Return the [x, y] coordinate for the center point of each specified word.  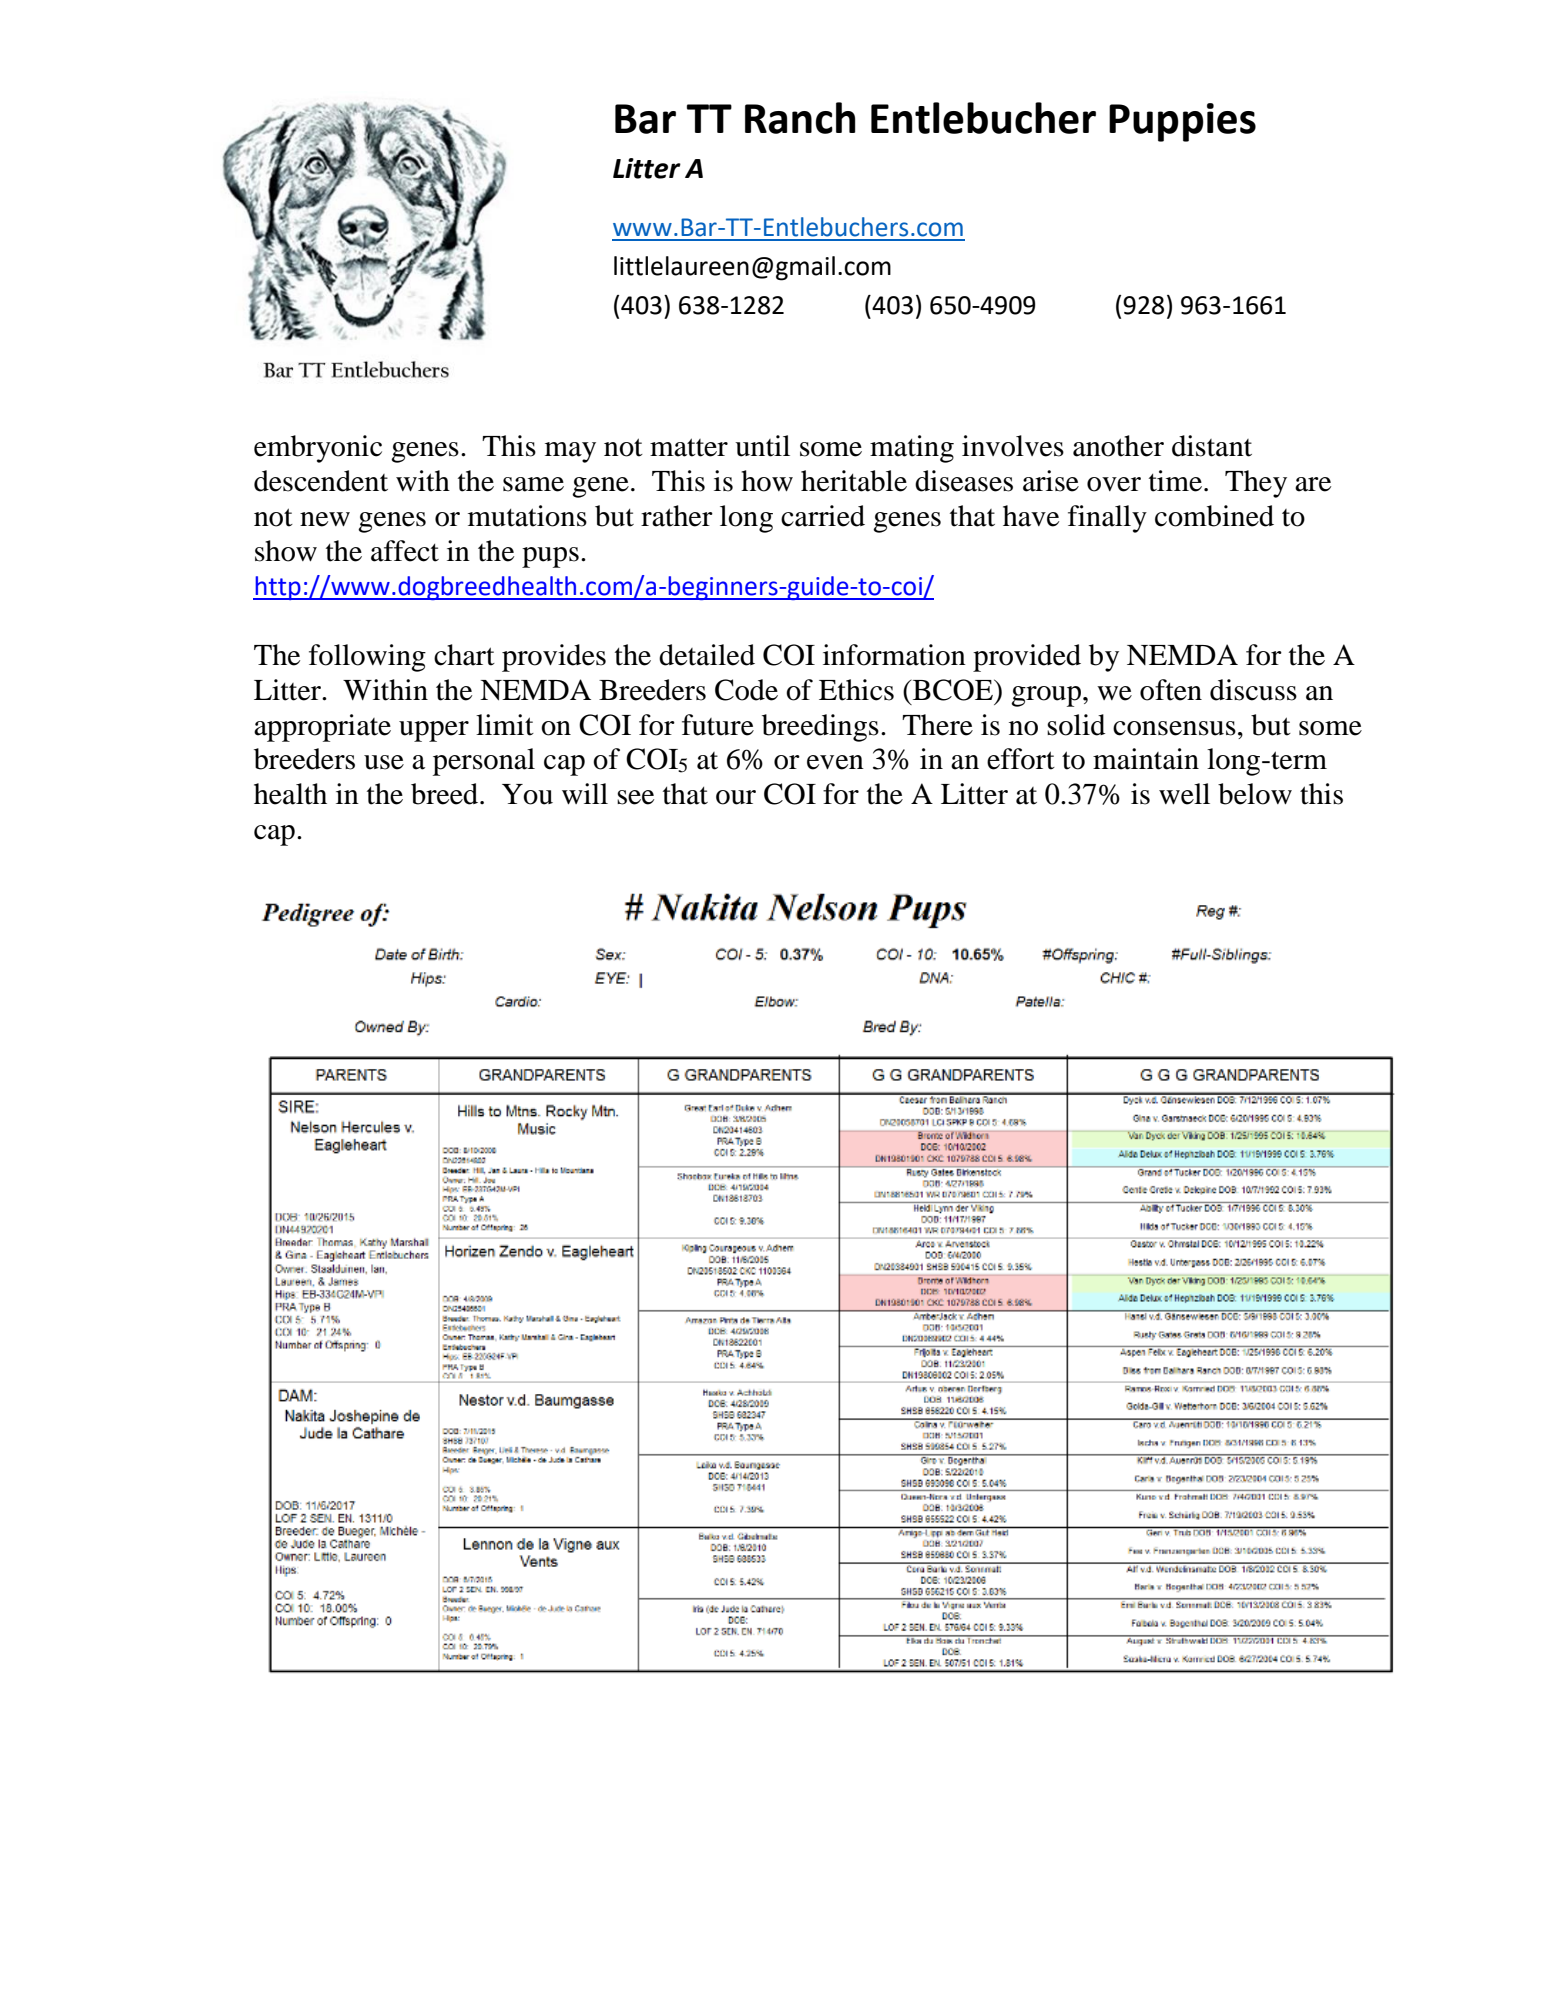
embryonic [318, 449]
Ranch [800, 118]
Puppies [1182, 122]
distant [1212, 446]
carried [823, 516]
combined [1214, 516]
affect [405, 551]
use [384, 762]
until [762, 446]
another [1118, 446]
